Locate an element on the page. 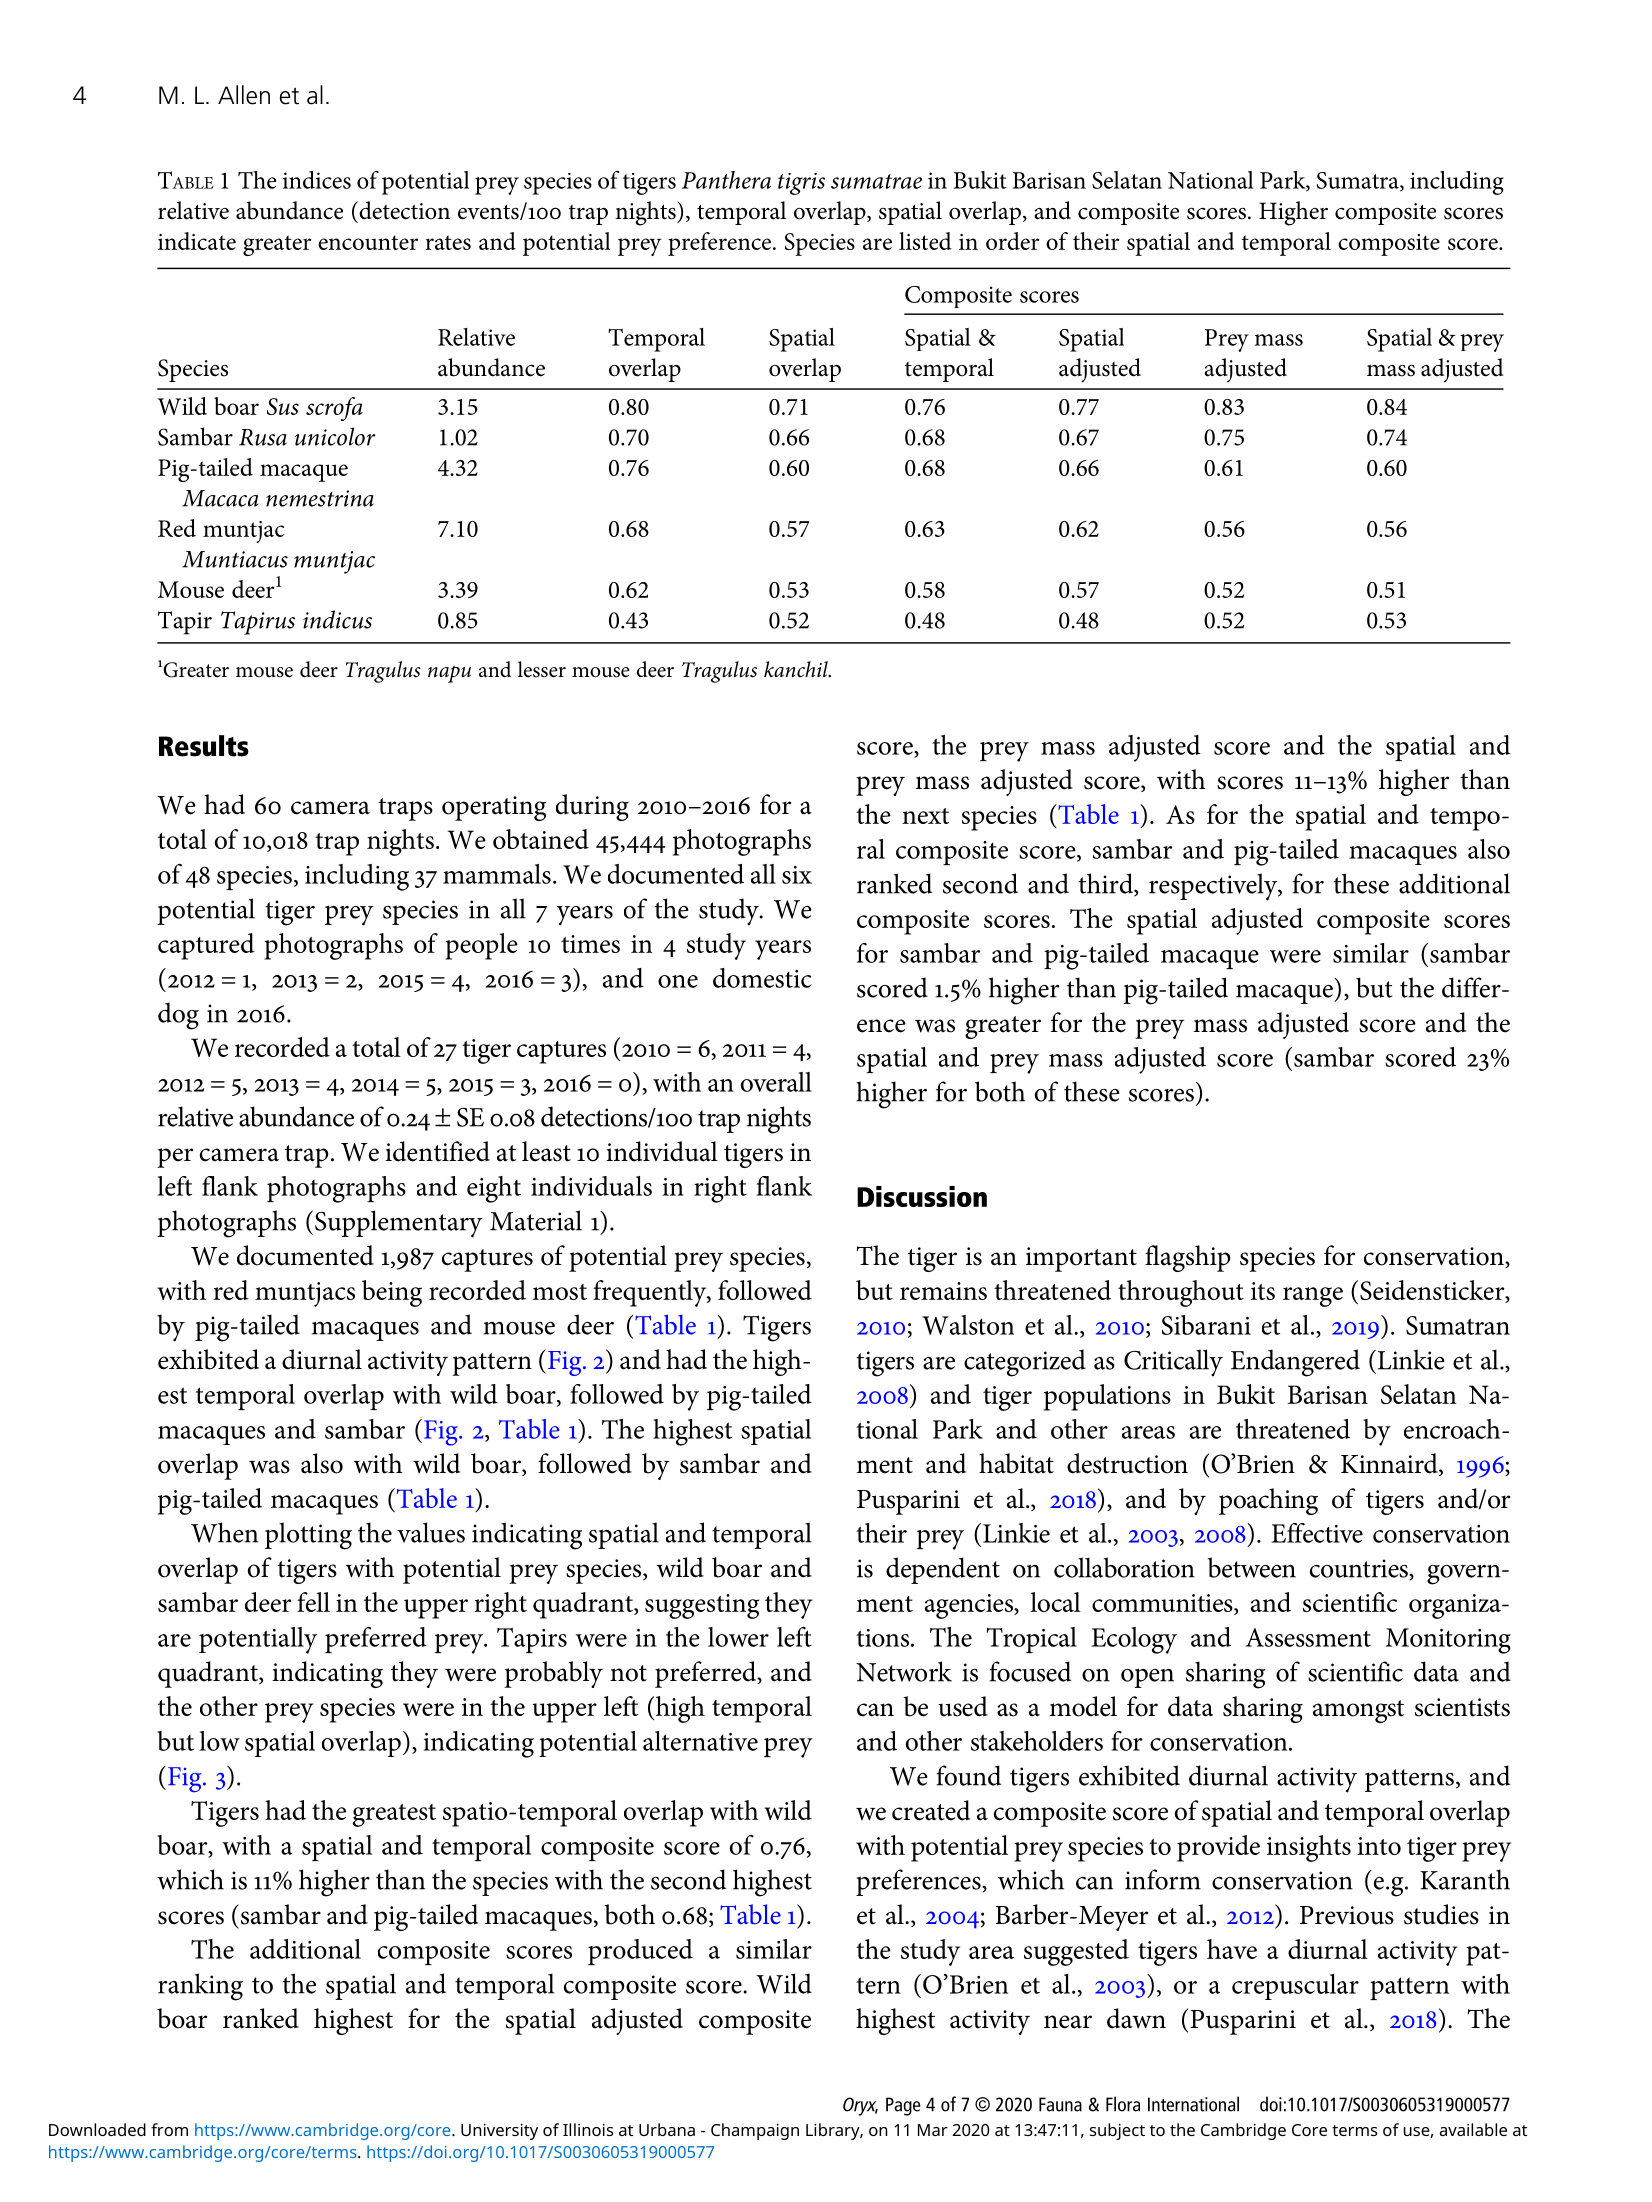 Image resolution: width=1652 pixels, height=2202 pixels. crepuscular is located at coordinates (1295, 1987).
